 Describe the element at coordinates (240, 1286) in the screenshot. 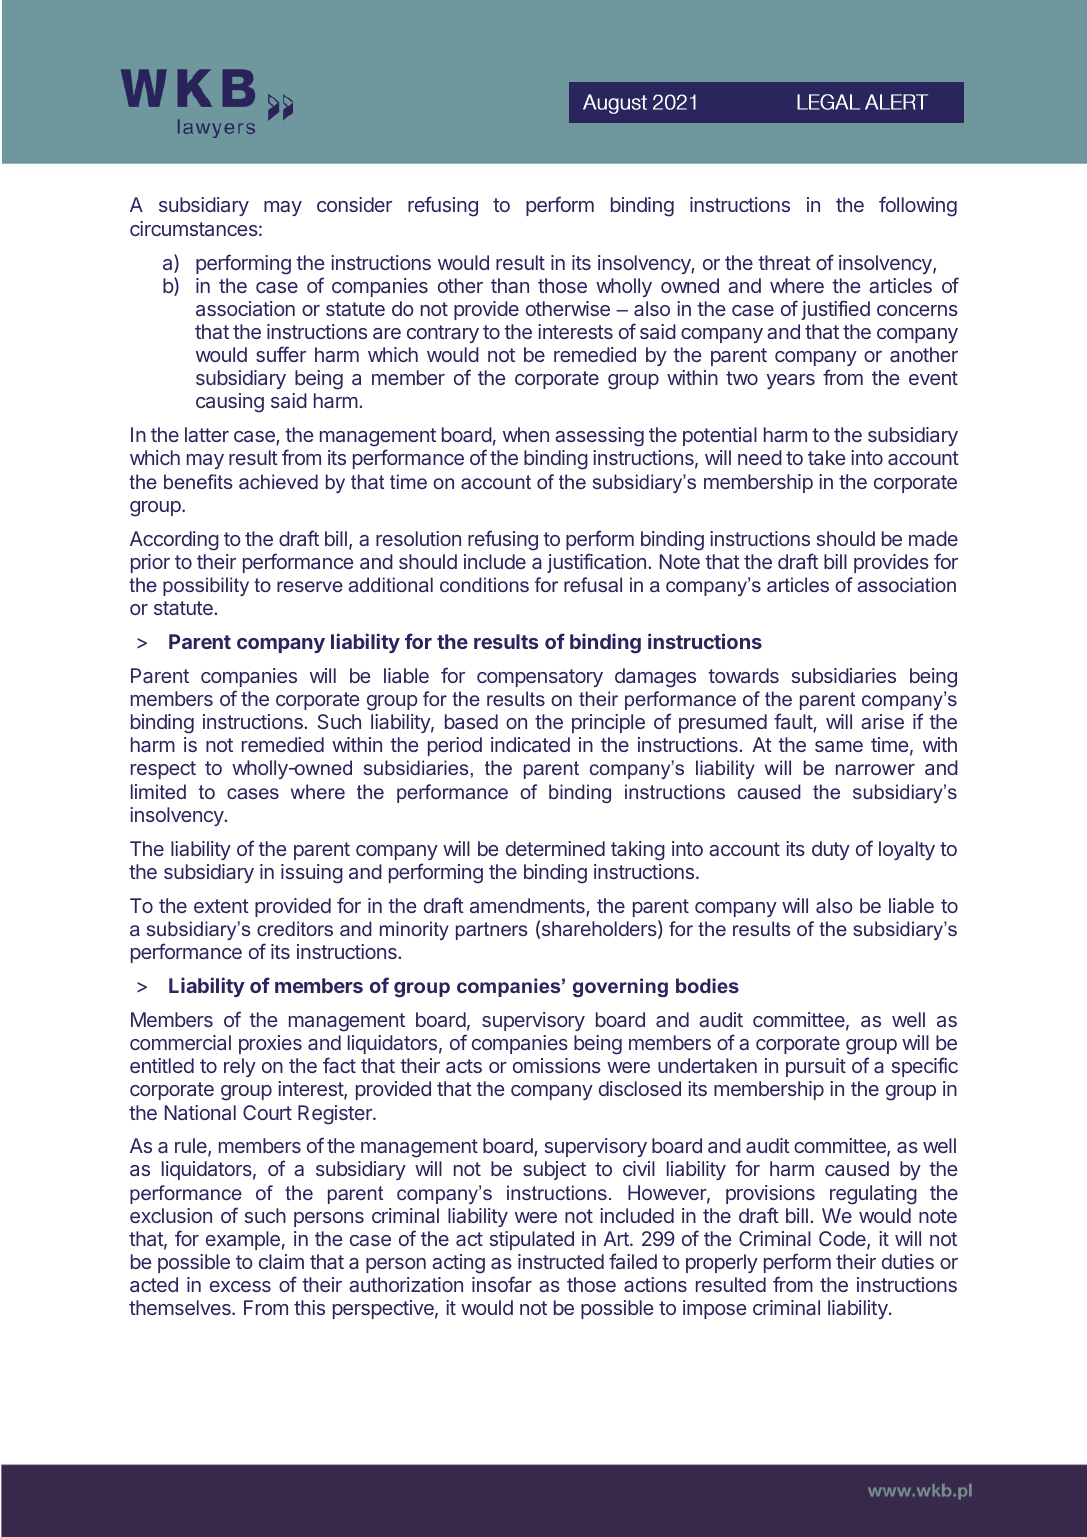

I see `excess` at that location.
